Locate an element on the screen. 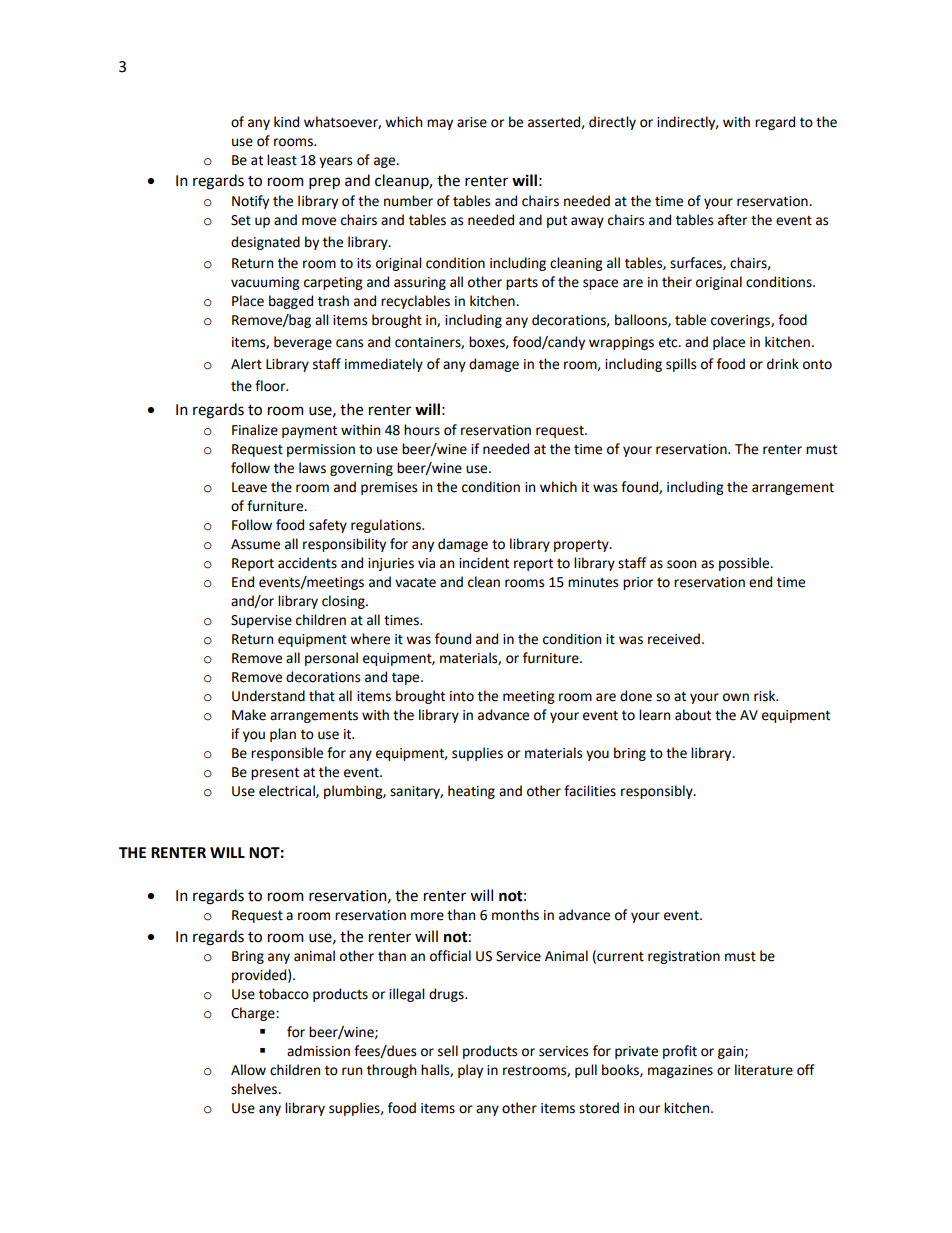 Image resolution: width=952 pixels, height=1233 pixels. possible is located at coordinates (745, 564).
